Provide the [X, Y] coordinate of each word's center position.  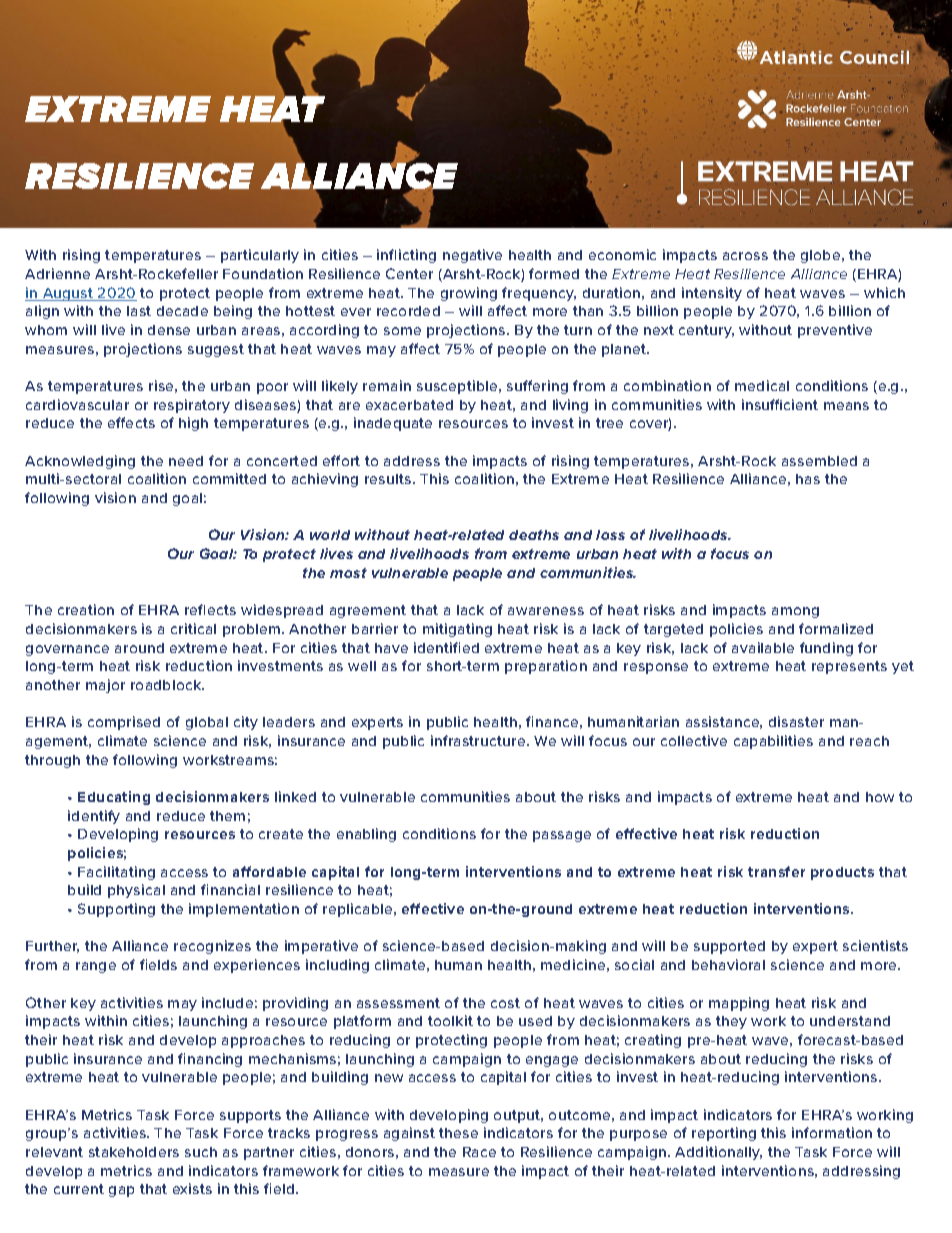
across [745, 256]
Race [479, 1152]
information [832, 1132]
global [207, 723]
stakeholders [134, 1152]
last [139, 311]
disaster [796, 721]
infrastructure [479, 740]
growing [469, 294]
